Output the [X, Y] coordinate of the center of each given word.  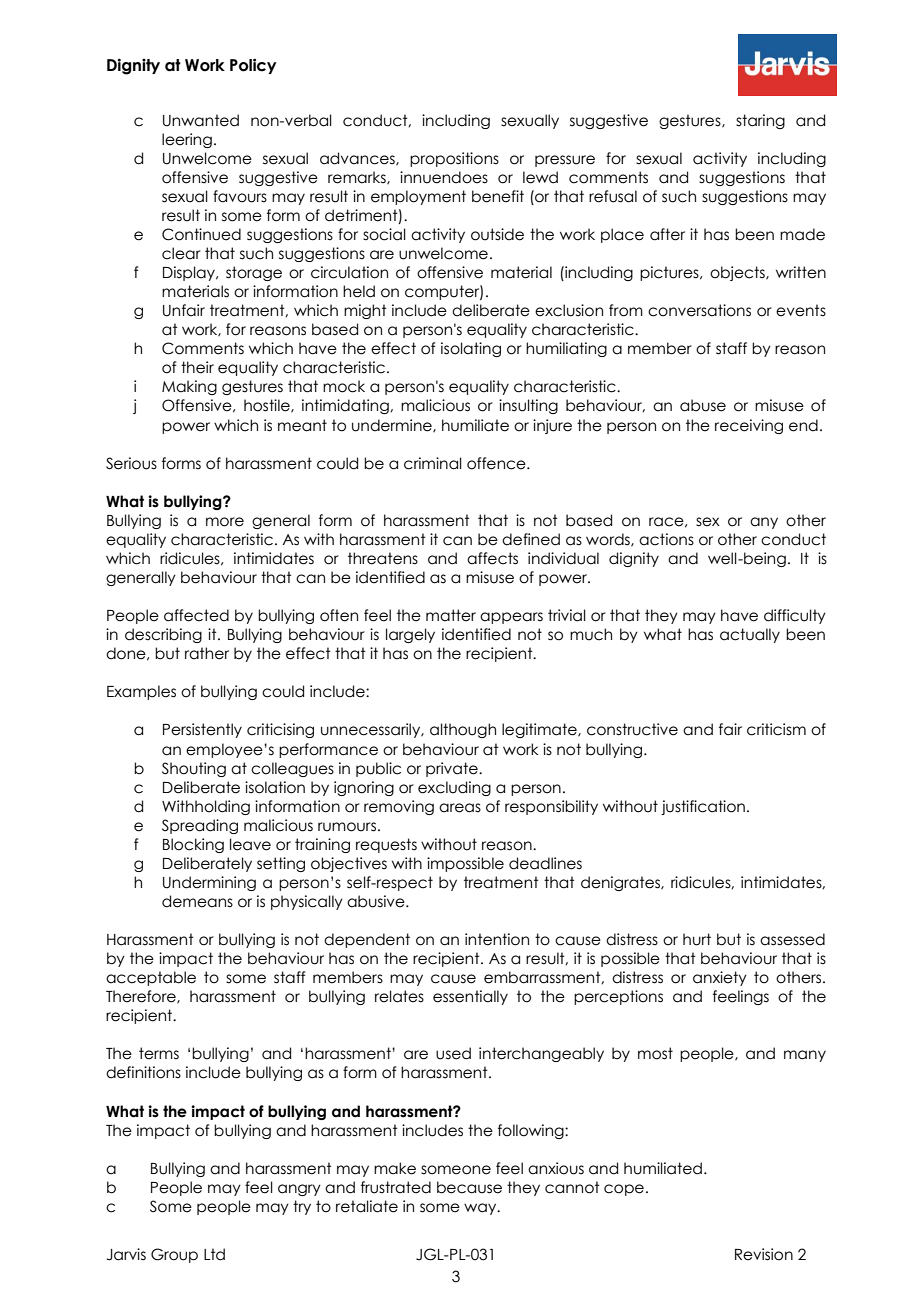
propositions [454, 159]
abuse [703, 405]
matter [451, 615]
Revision [764, 1254]
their [197, 367]
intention [497, 939]
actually [750, 635]
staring [760, 121]
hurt [697, 939]
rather [207, 653]
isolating [471, 349]
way [481, 1209]
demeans [197, 901]
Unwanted [201, 120]
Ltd [214, 1254]
